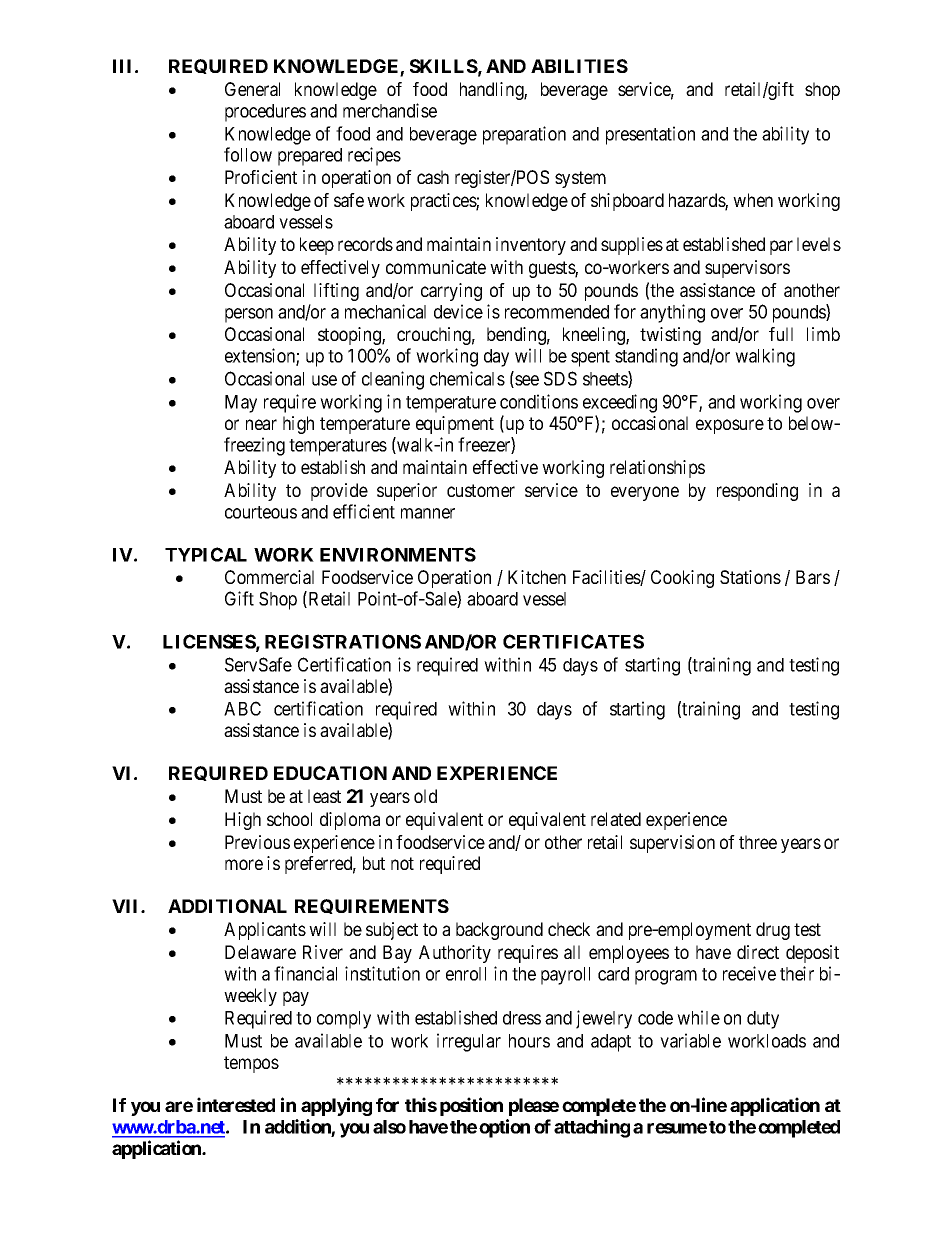 This document has width=952, height=1233. What do you see at coordinates (242, 708) in the document?
I see `ABC` at bounding box center [242, 708].
